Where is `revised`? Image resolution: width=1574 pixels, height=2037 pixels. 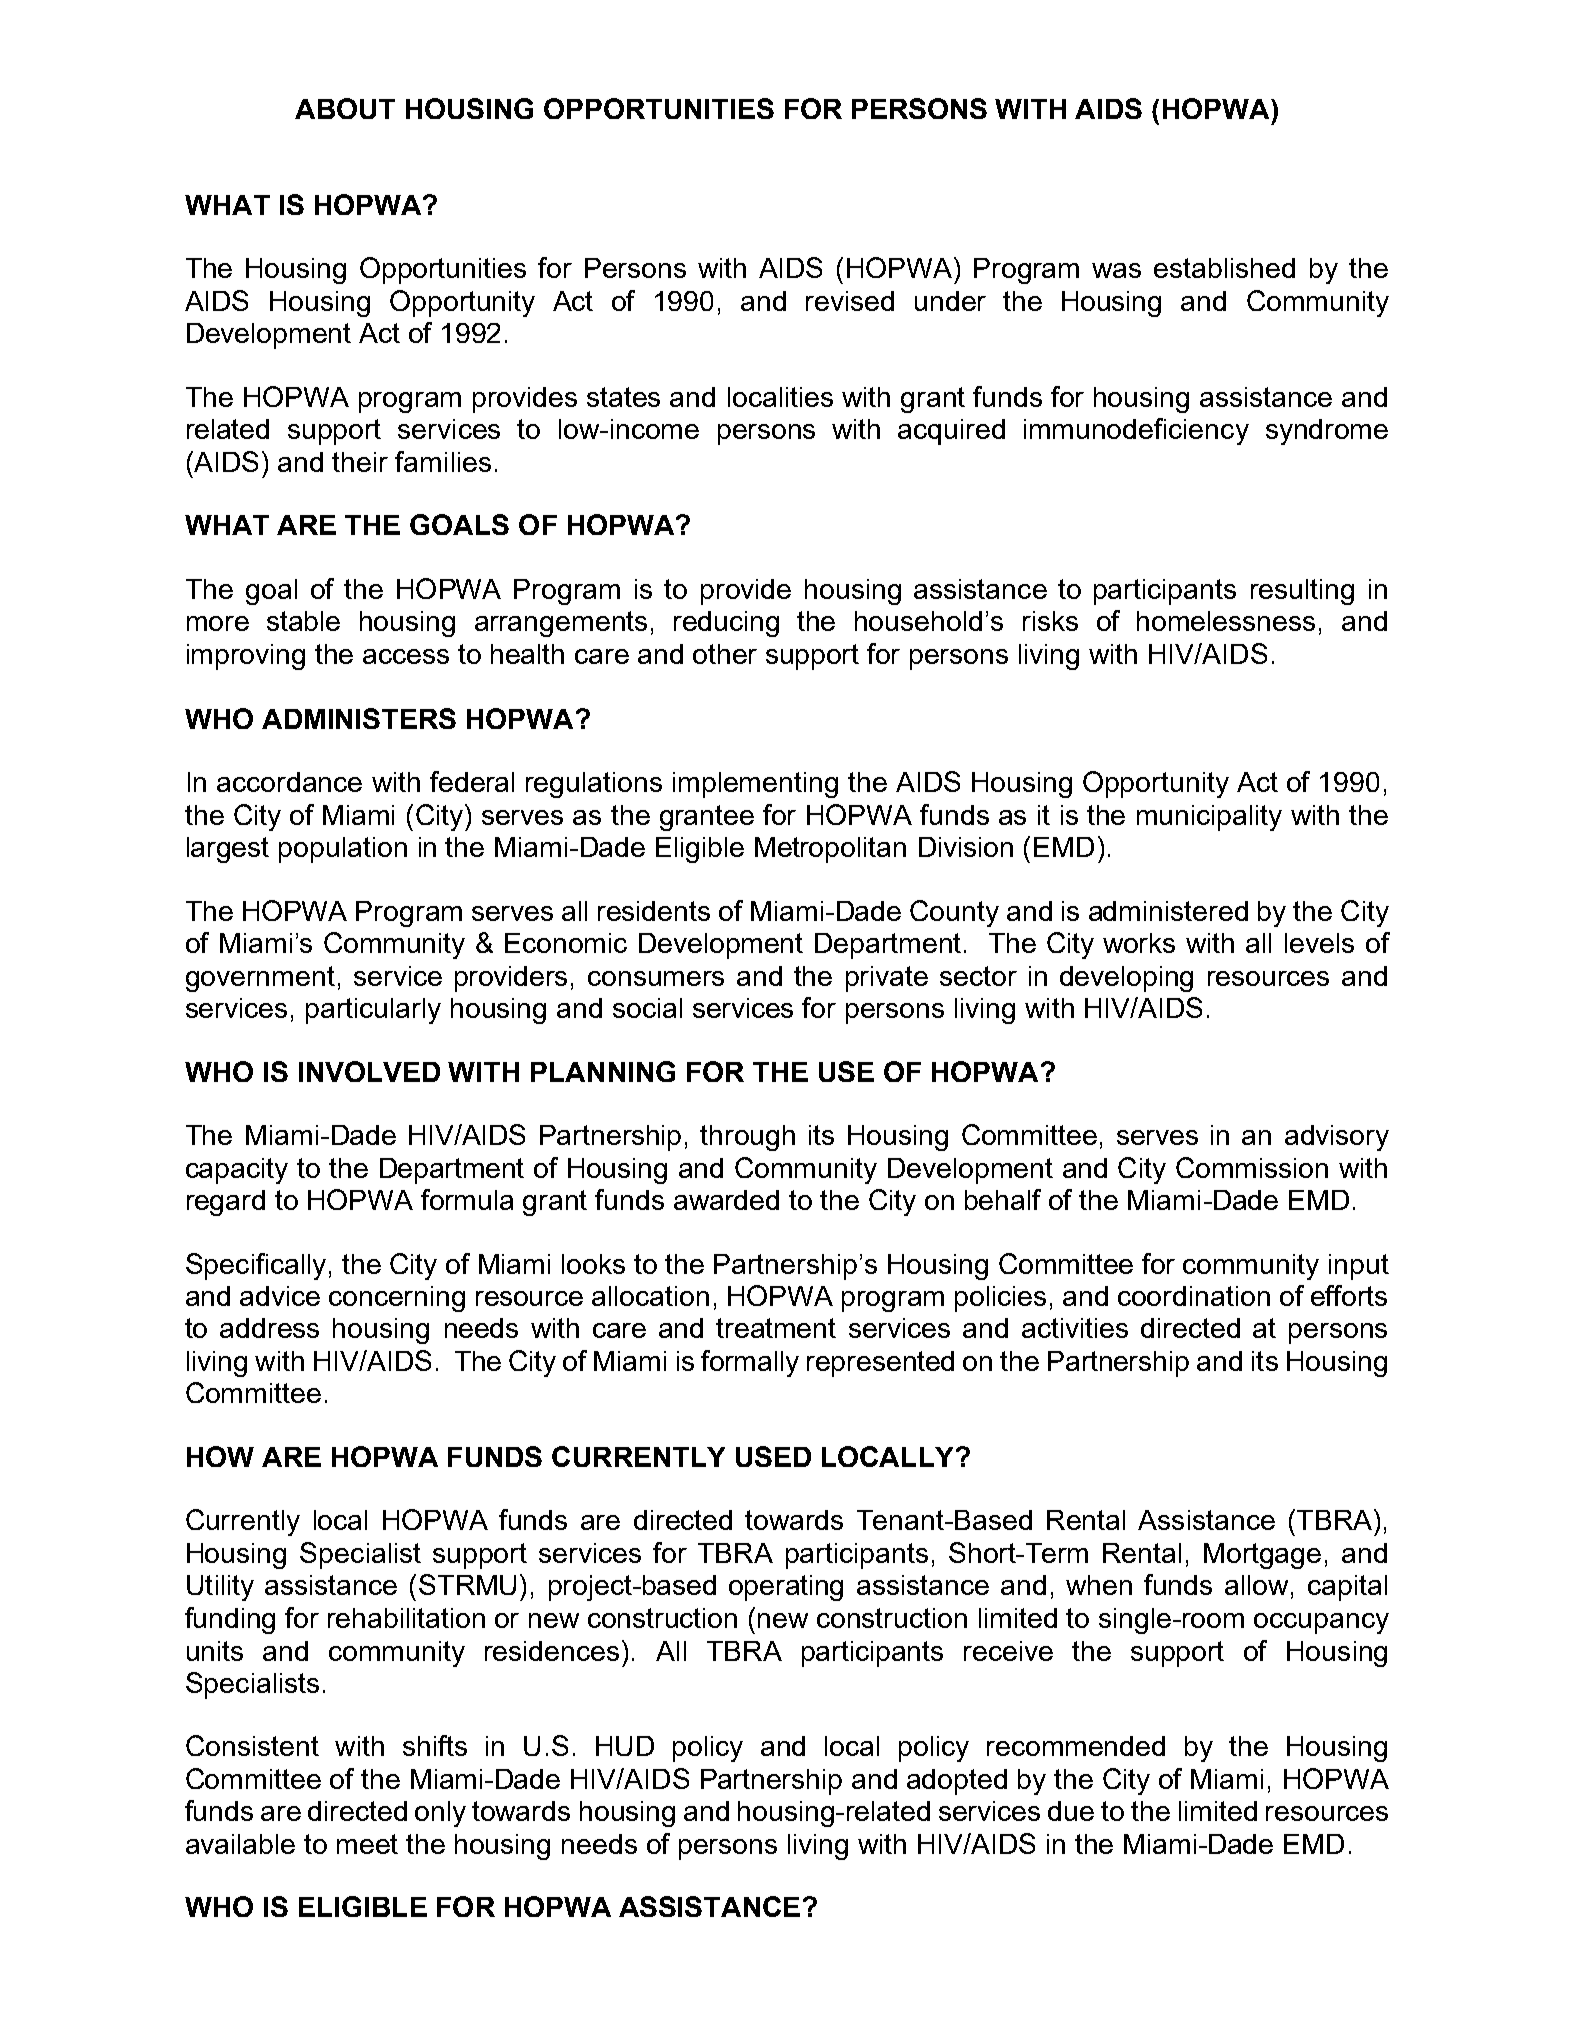
revised is located at coordinates (850, 301).
